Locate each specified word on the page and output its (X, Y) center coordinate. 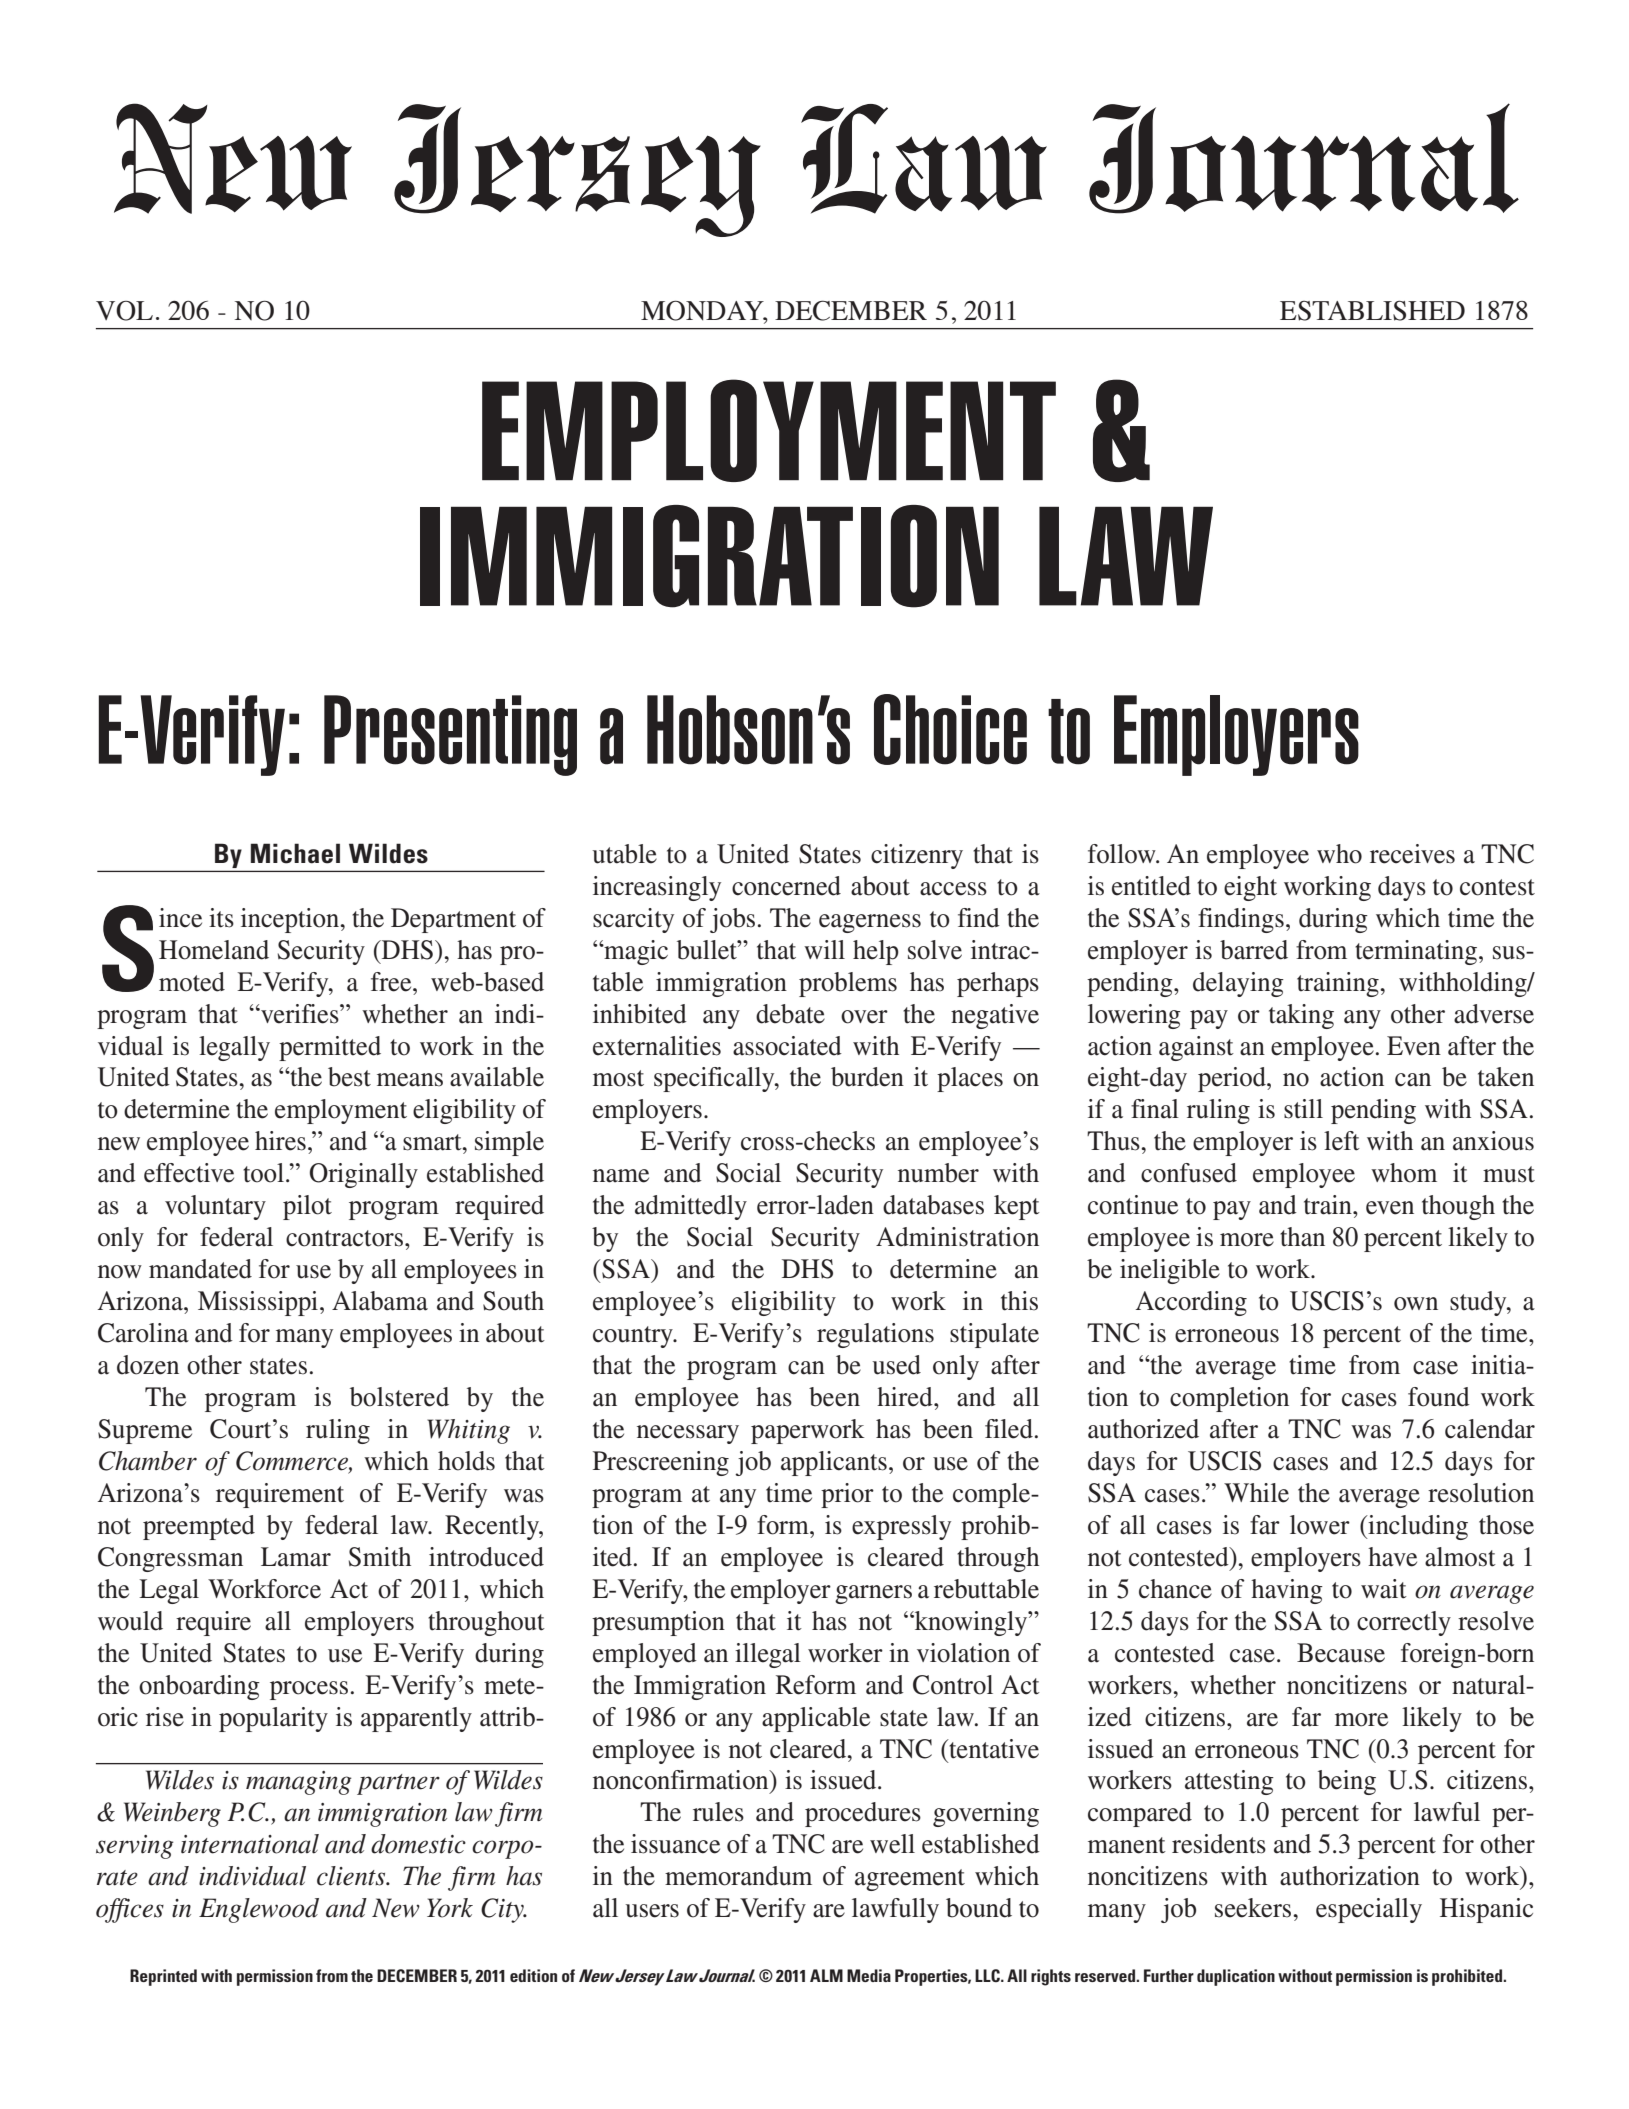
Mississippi (258, 1303)
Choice (950, 729)
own (1416, 1304)
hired (906, 1397)
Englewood (259, 1910)
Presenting (450, 735)
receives (1412, 854)
